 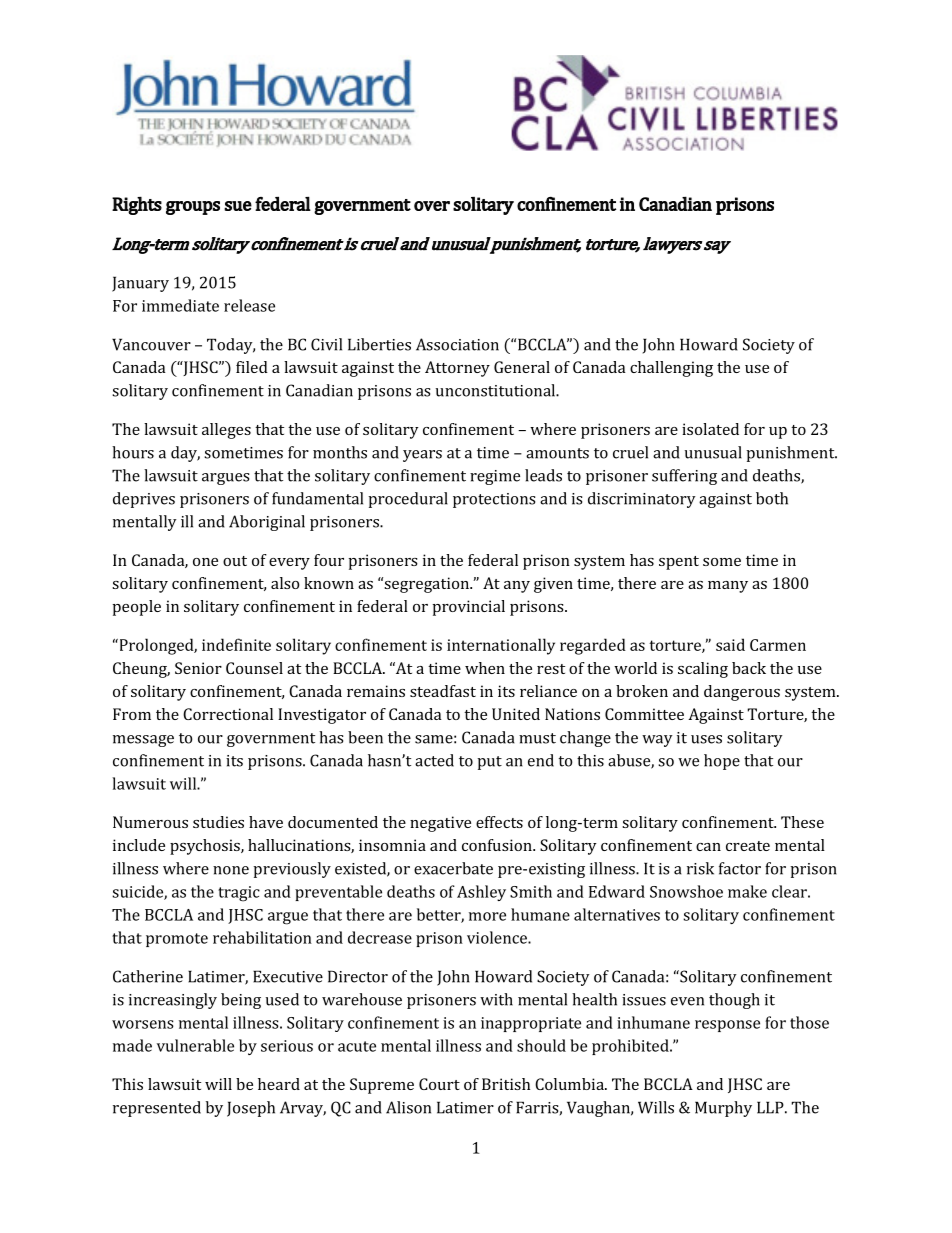 I want to click on release, so click(x=249, y=305).
